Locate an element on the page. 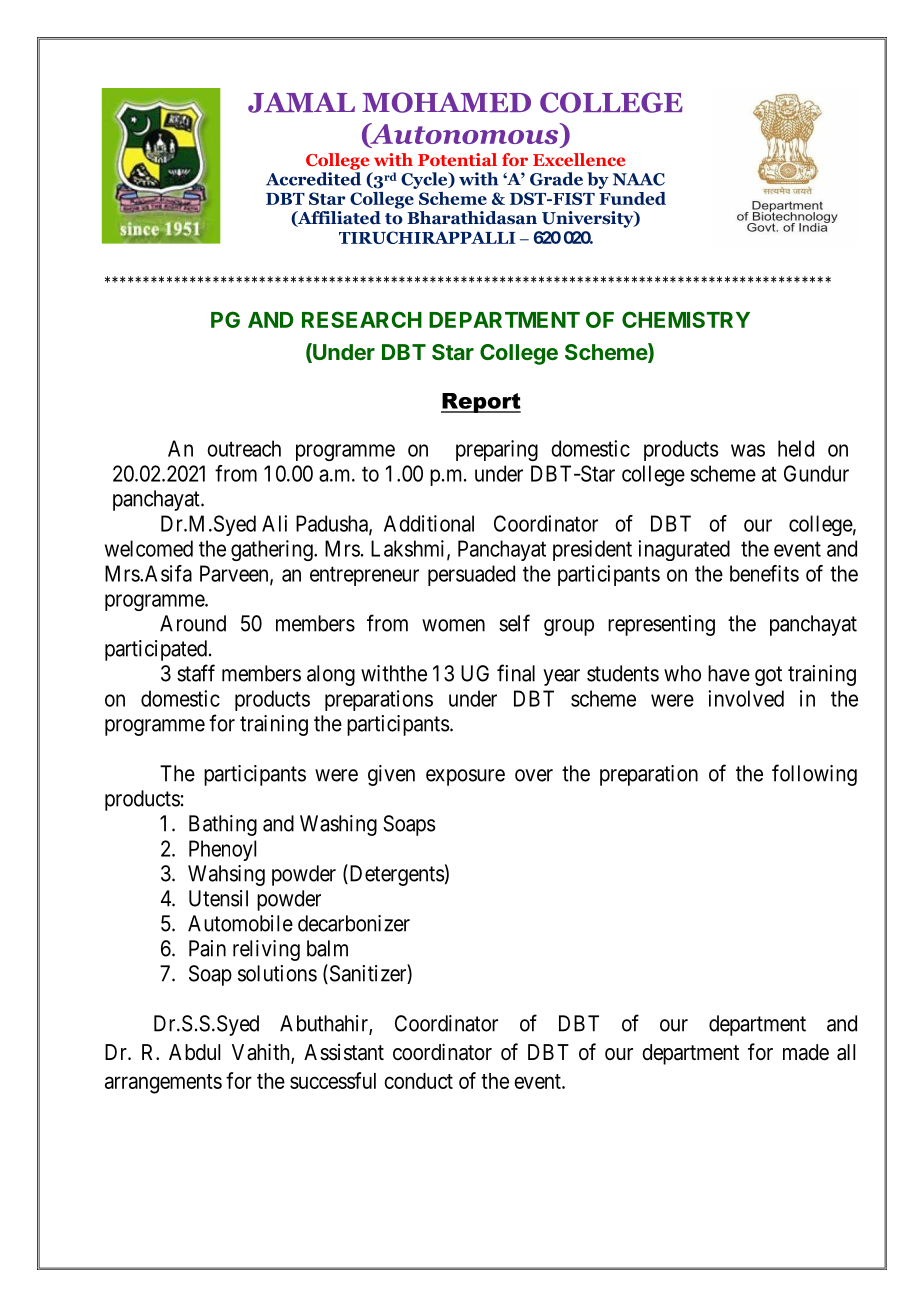  persuaded is located at coordinates (471, 575).
